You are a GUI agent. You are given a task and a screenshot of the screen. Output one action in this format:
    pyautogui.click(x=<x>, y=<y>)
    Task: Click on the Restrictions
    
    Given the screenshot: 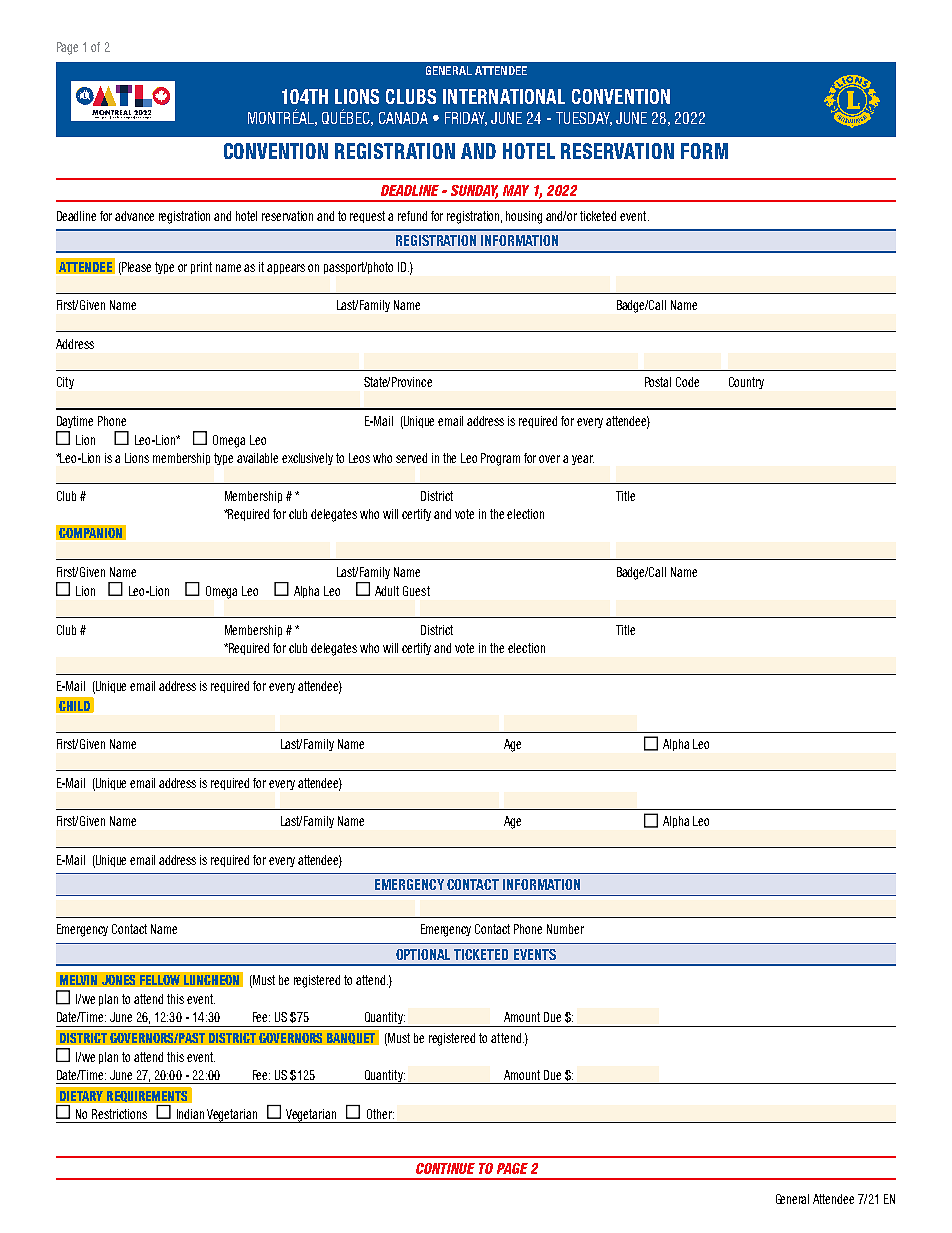 What is the action you would take?
    pyautogui.click(x=119, y=1114)
